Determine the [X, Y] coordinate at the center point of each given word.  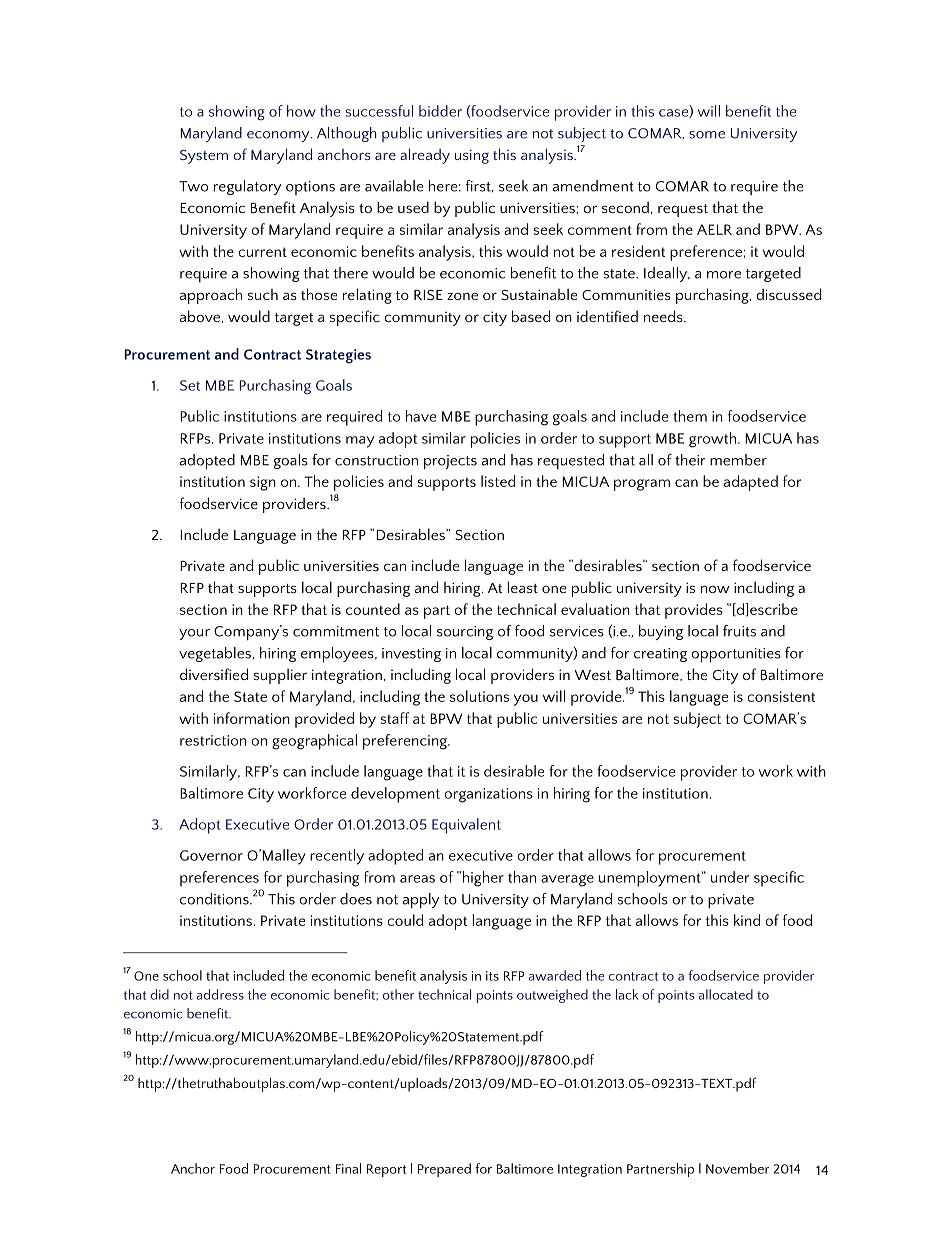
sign [263, 483]
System [204, 157]
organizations [488, 795]
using [472, 156]
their [690, 460]
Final [348, 1168]
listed [498, 481]
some [707, 135]
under [730, 877]
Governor [211, 855]
